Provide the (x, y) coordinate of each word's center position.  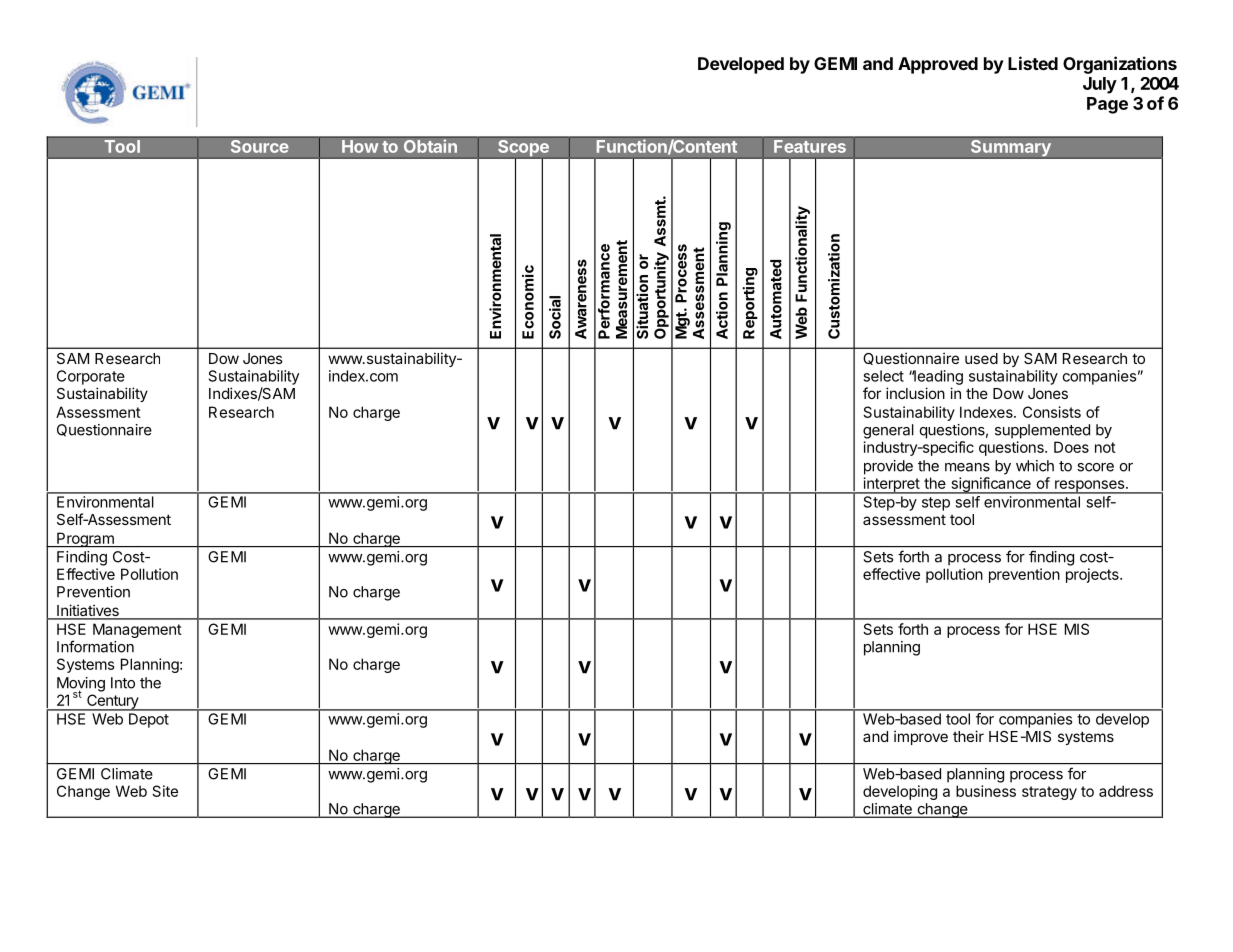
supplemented (1042, 431)
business (986, 791)
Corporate (91, 377)
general (888, 431)
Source (259, 145)
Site (165, 791)
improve (921, 737)
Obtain (430, 146)
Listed (1033, 63)
